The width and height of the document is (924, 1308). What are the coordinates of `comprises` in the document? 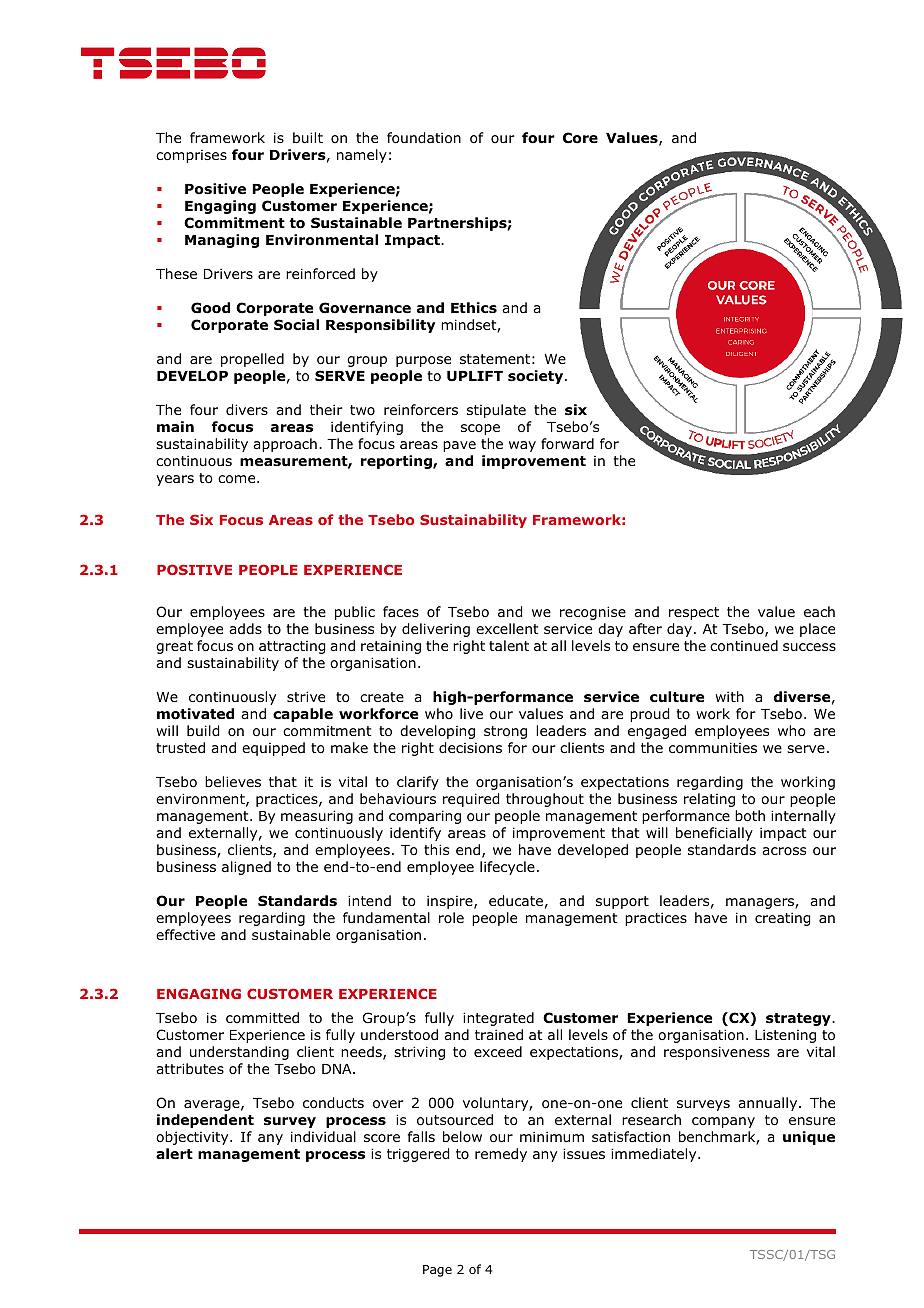 It's located at (191, 156).
